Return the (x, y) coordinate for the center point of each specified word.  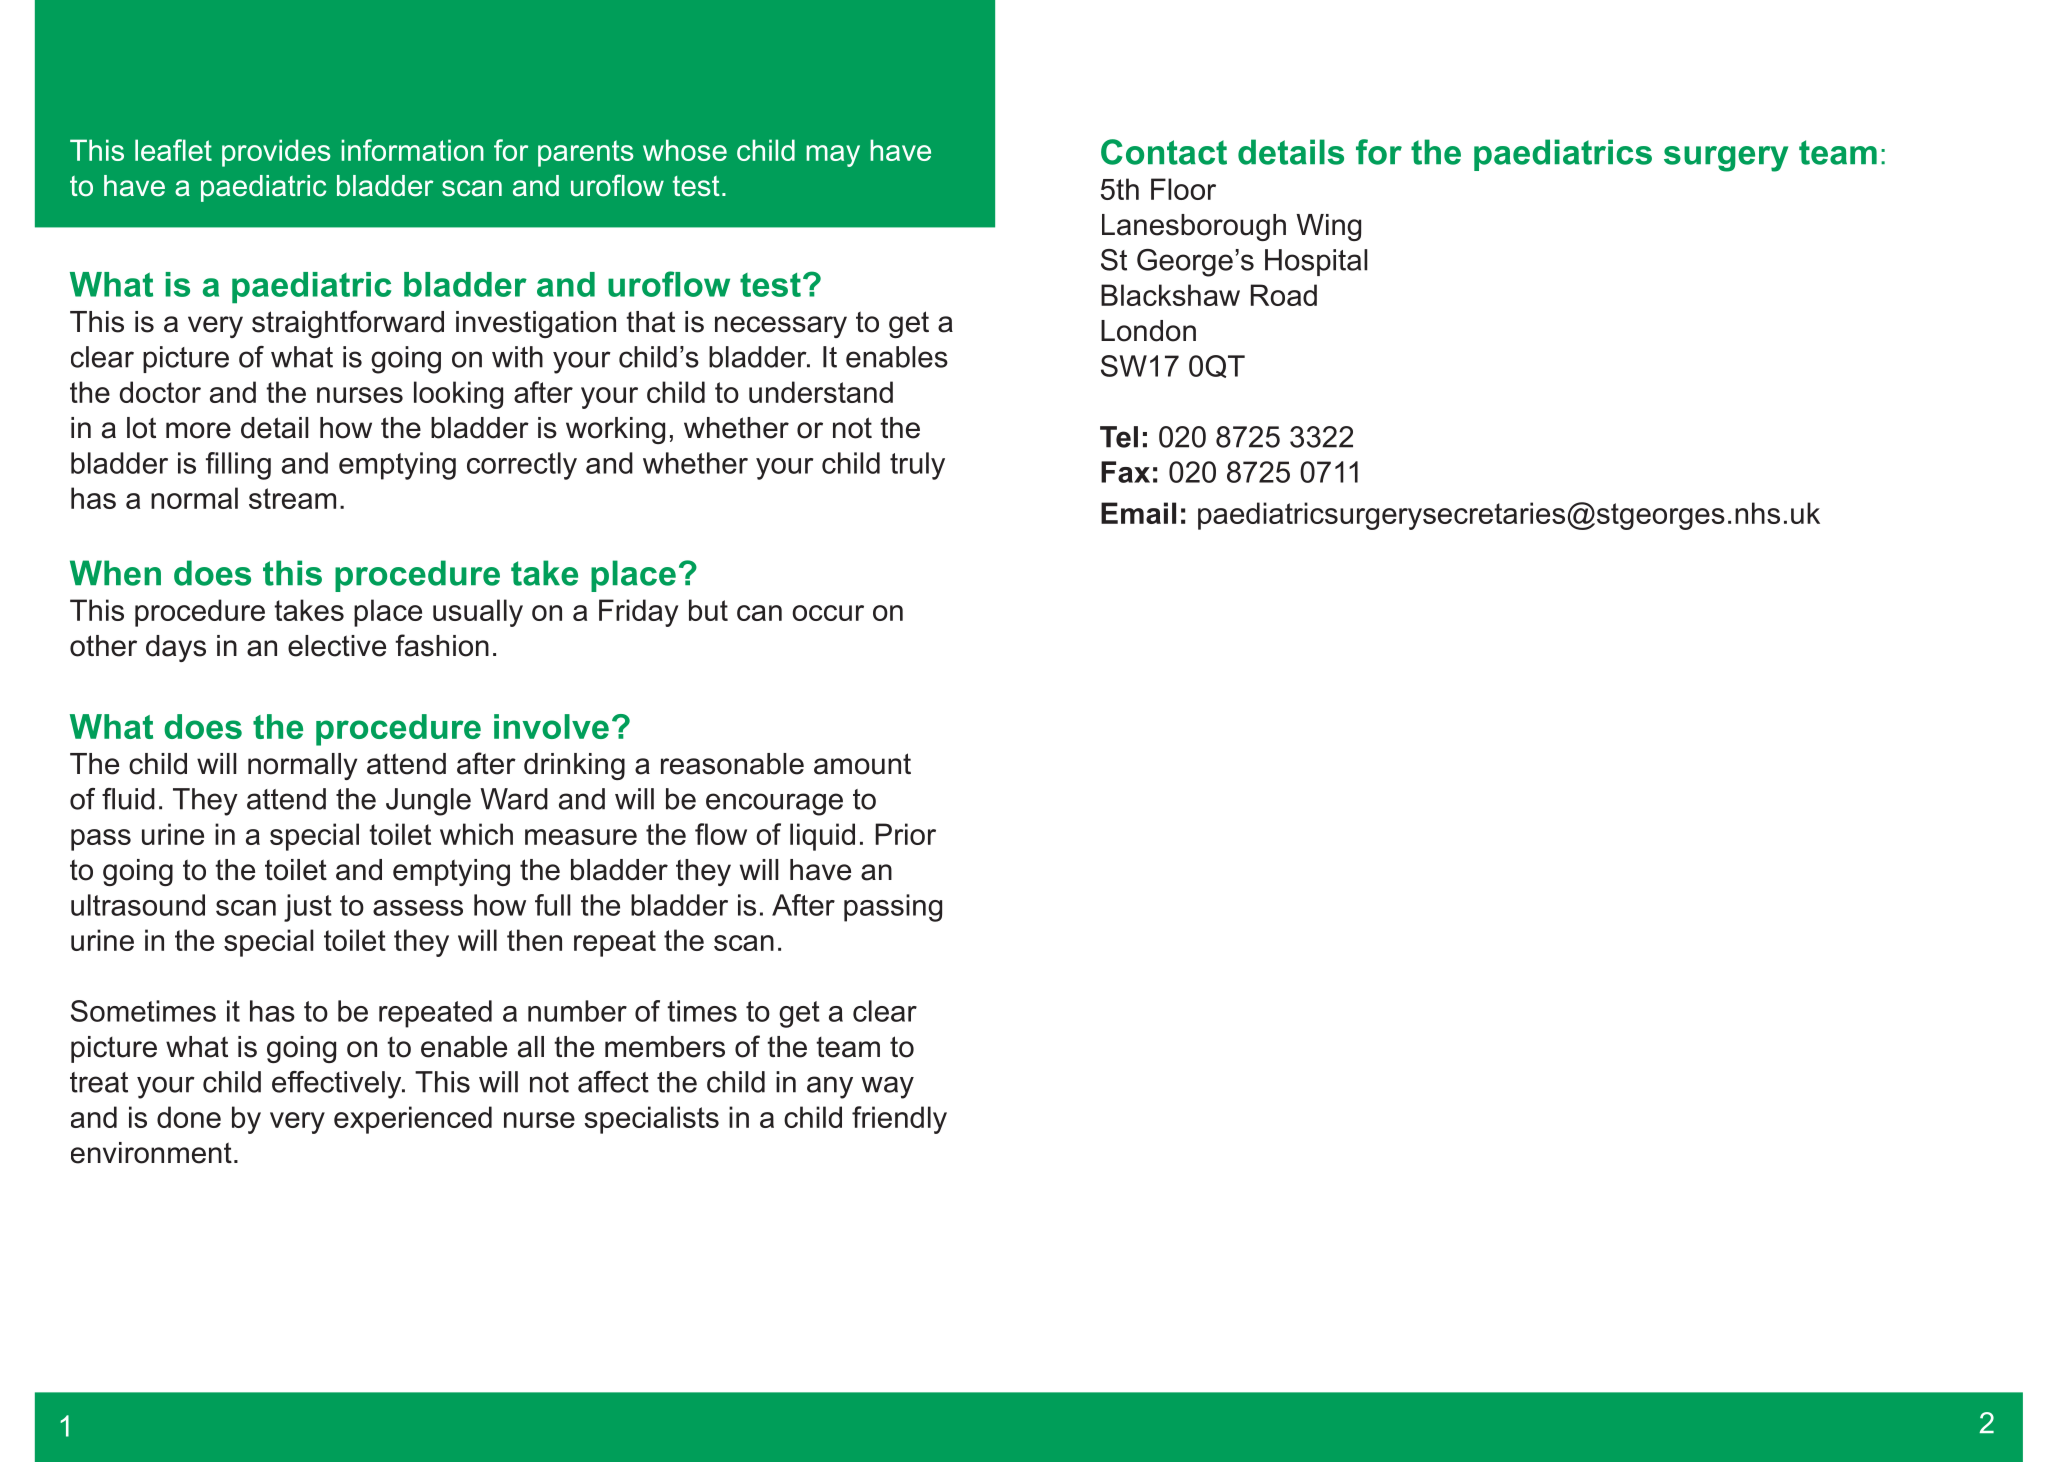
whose (685, 150)
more (198, 430)
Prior (905, 834)
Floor (1183, 189)
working (615, 430)
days (176, 648)
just (308, 908)
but (708, 610)
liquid (822, 837)
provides (276, 153)
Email (1138, 513)
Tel (1119, 437)
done (189, 1117)
